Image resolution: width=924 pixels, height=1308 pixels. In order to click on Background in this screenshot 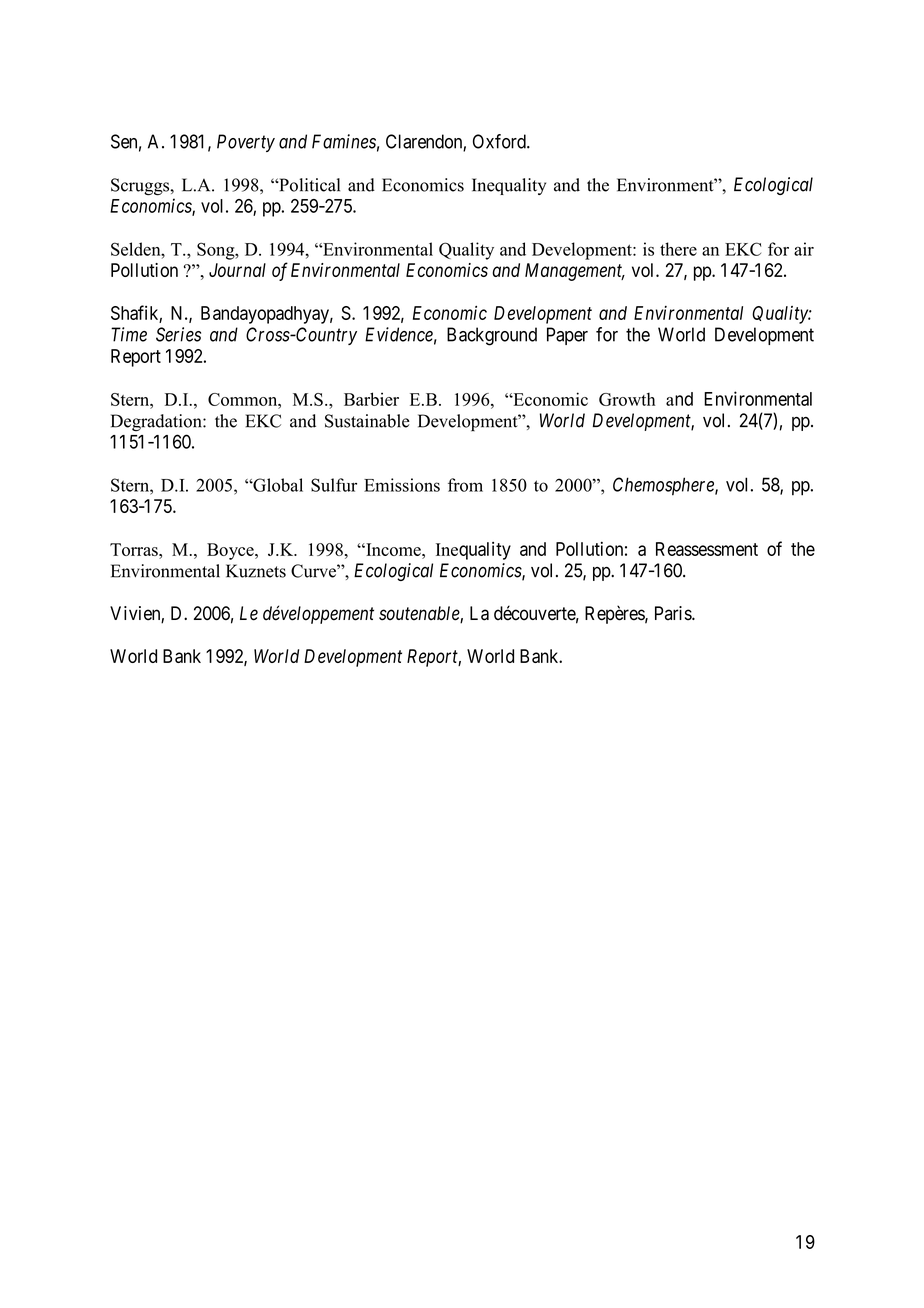, I will do `click(492, 336)`.
